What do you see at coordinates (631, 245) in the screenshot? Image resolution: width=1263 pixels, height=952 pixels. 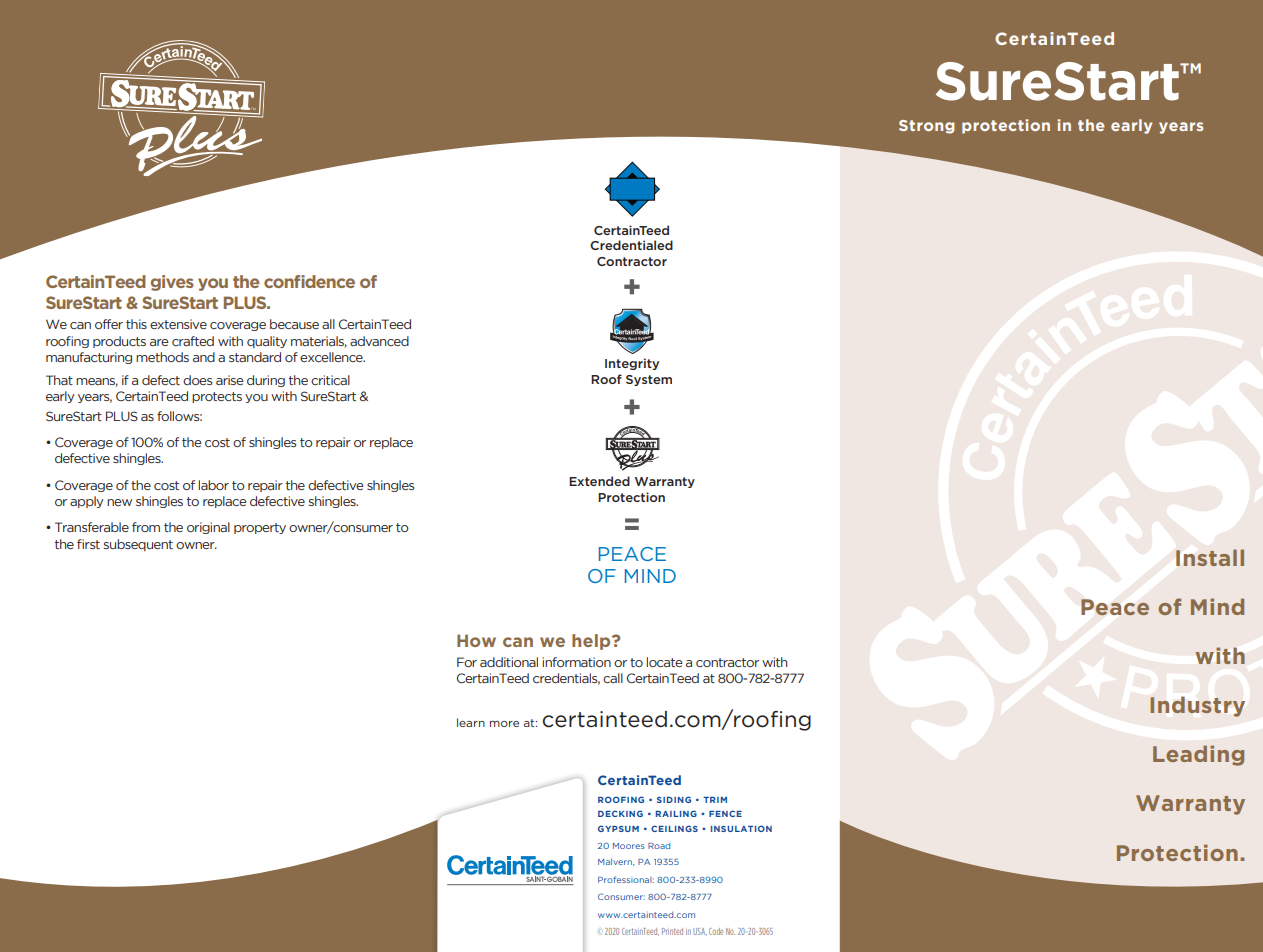 I see `Credentialed` at bounding box center [631, 245].
